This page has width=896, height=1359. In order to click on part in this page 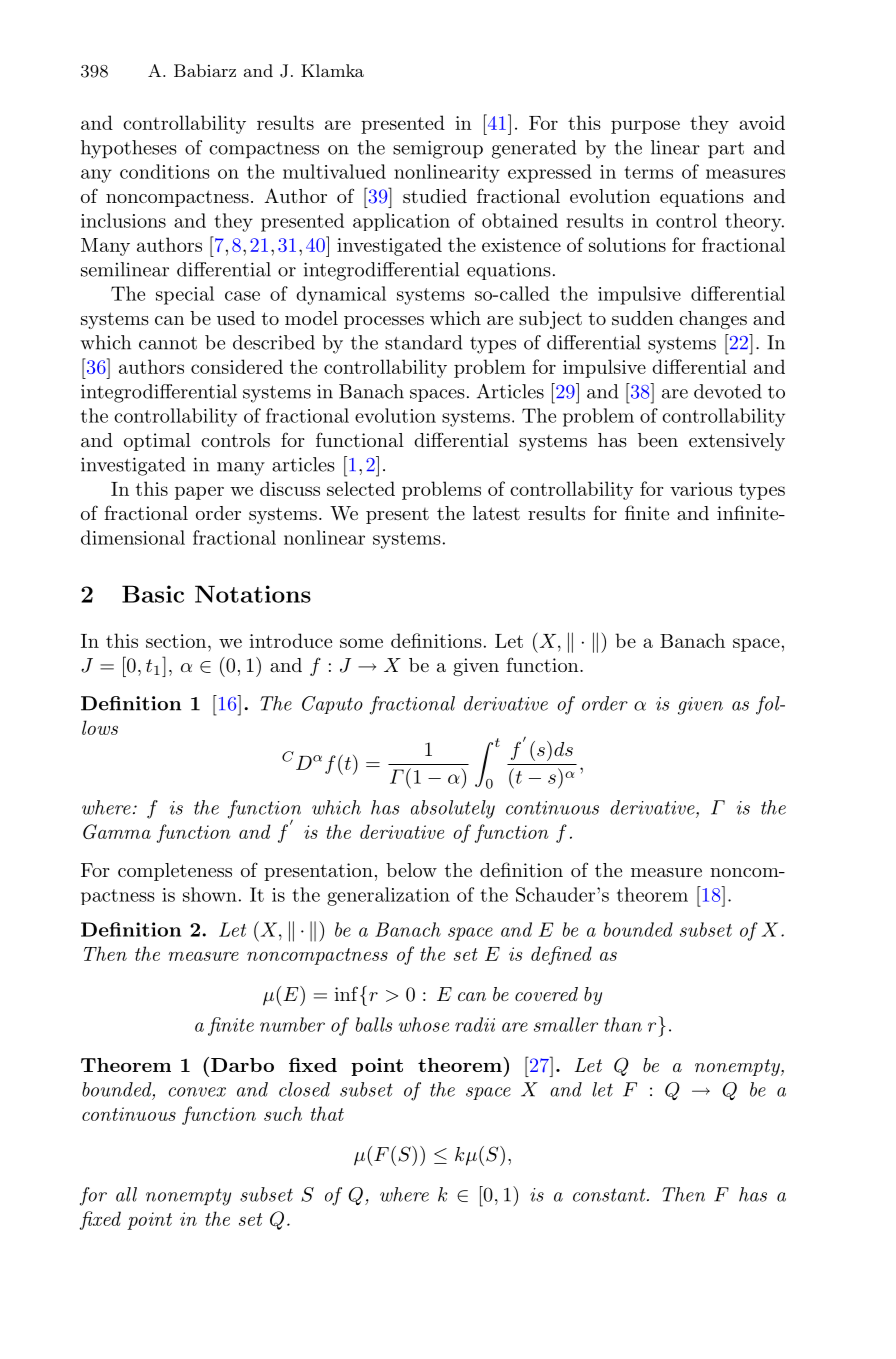, I will do `click(726, 150)`.
